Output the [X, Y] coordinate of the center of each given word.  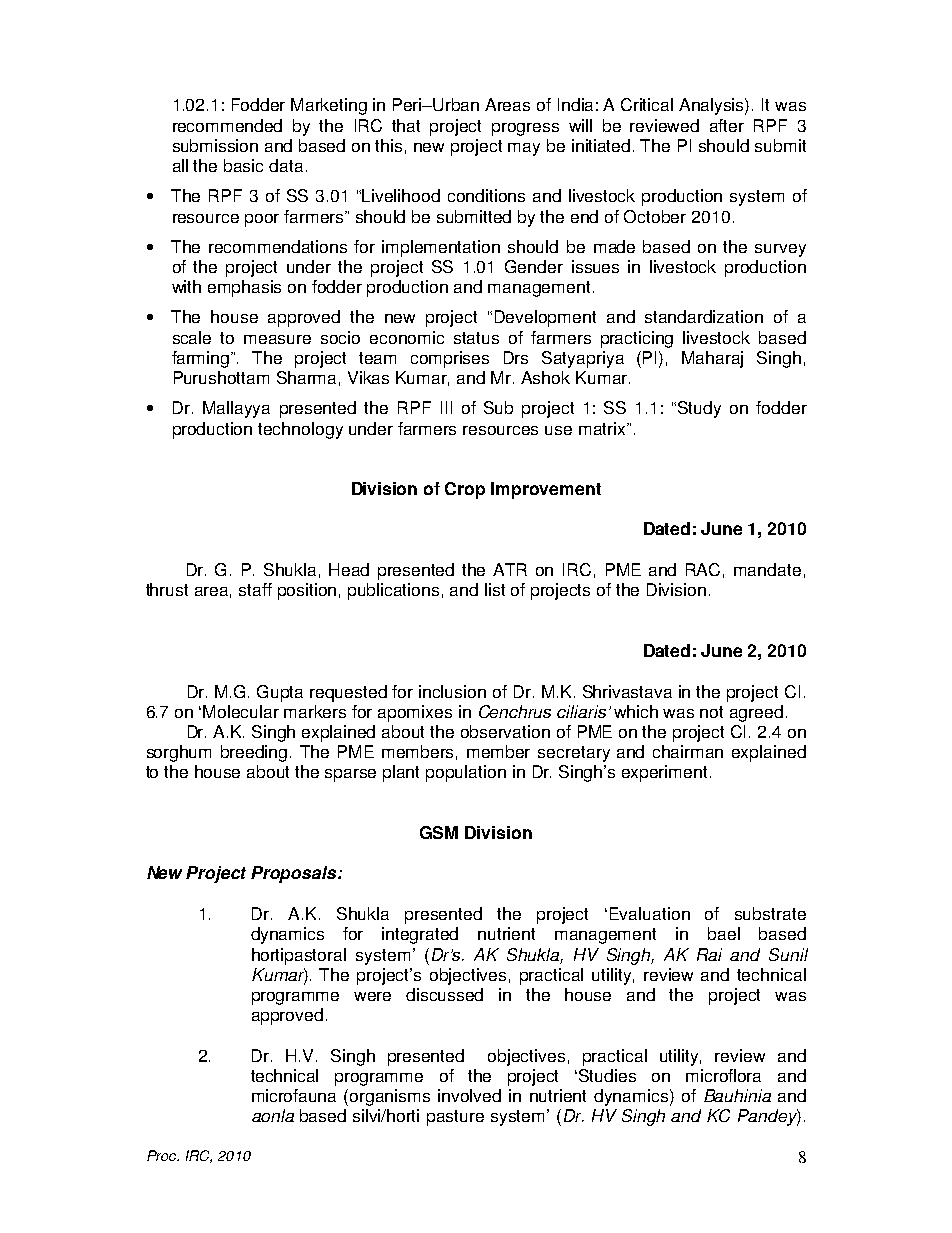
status [476, 338]
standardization [704, 316]
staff [255, 589]
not [711, 712]
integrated [420, 935]
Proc [163, 1155]
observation [505, 731]
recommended [227, 125]
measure [277, 339]
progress [525, 129]
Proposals [295, 874]
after [727, 125]
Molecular [241, 711]
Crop [465, 490]
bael [724, 933]
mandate [767, 569]
